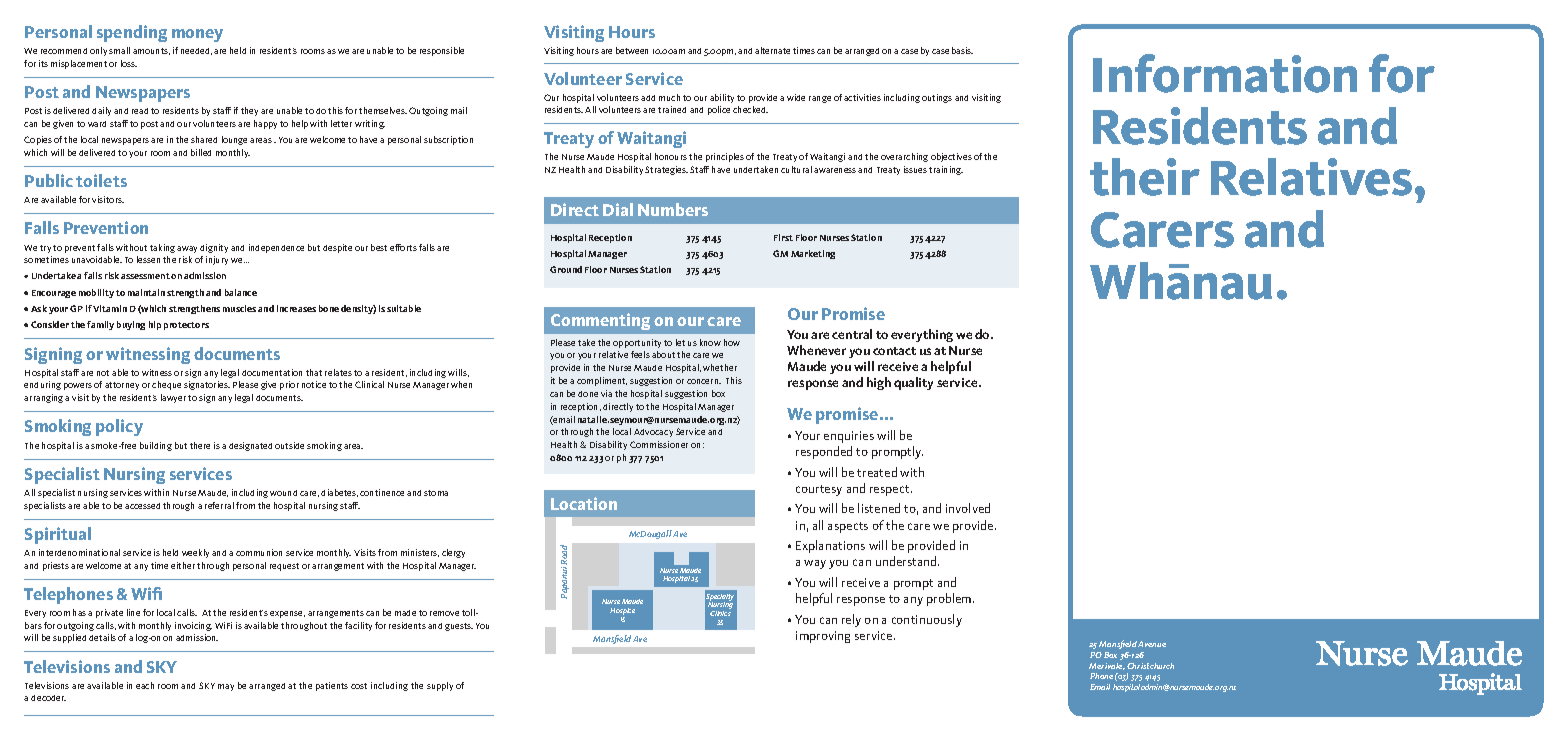 The width and height of the screenshot is (1568, 741). What do you see at coordinates (1145, 177) in the screenshot?
I see `their` at bounding box center [1145, 177].
